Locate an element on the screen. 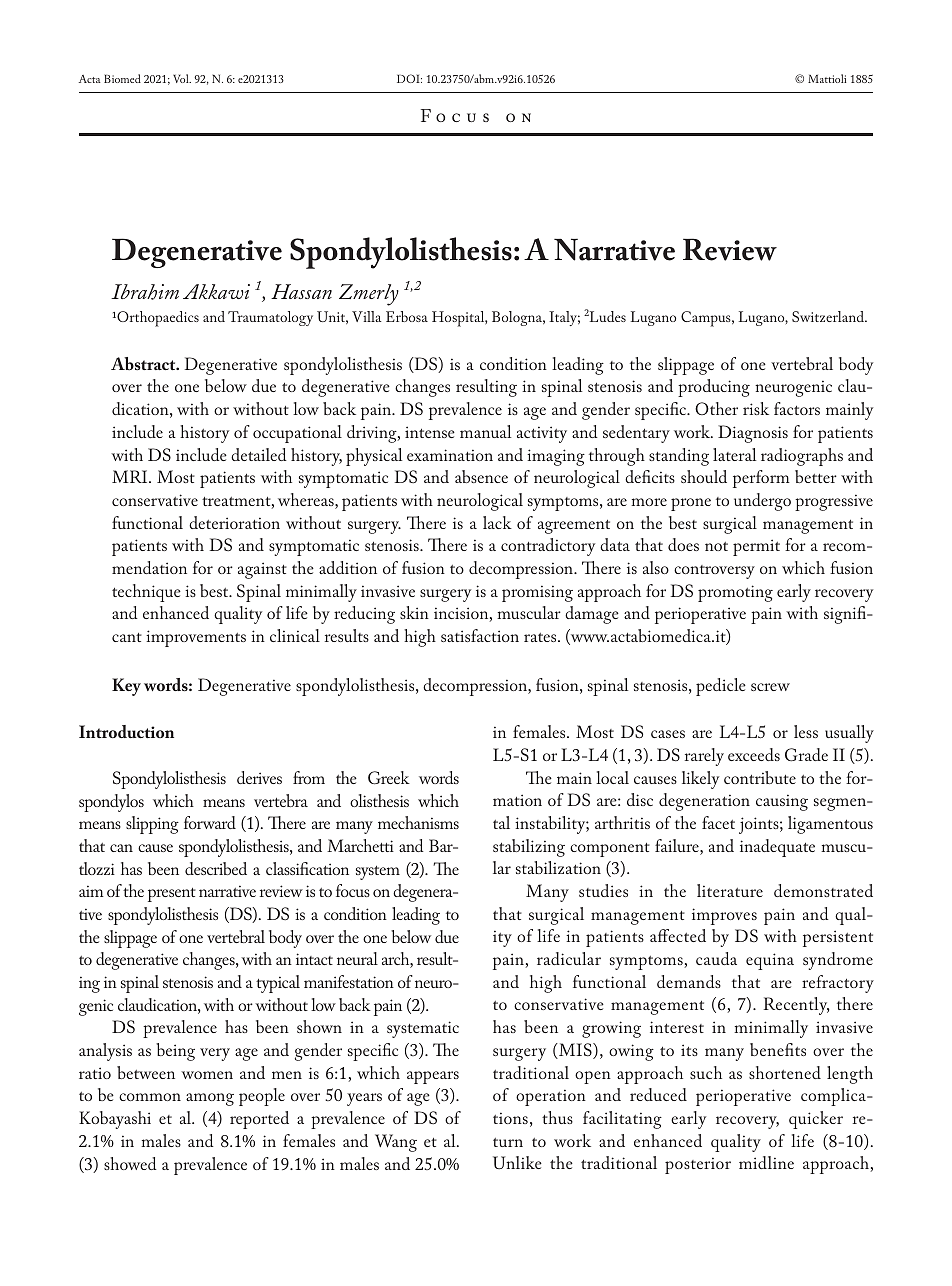 The width and height of the screenshot is (952, 1286). stabilizing is located at coordinates (529, 848).
